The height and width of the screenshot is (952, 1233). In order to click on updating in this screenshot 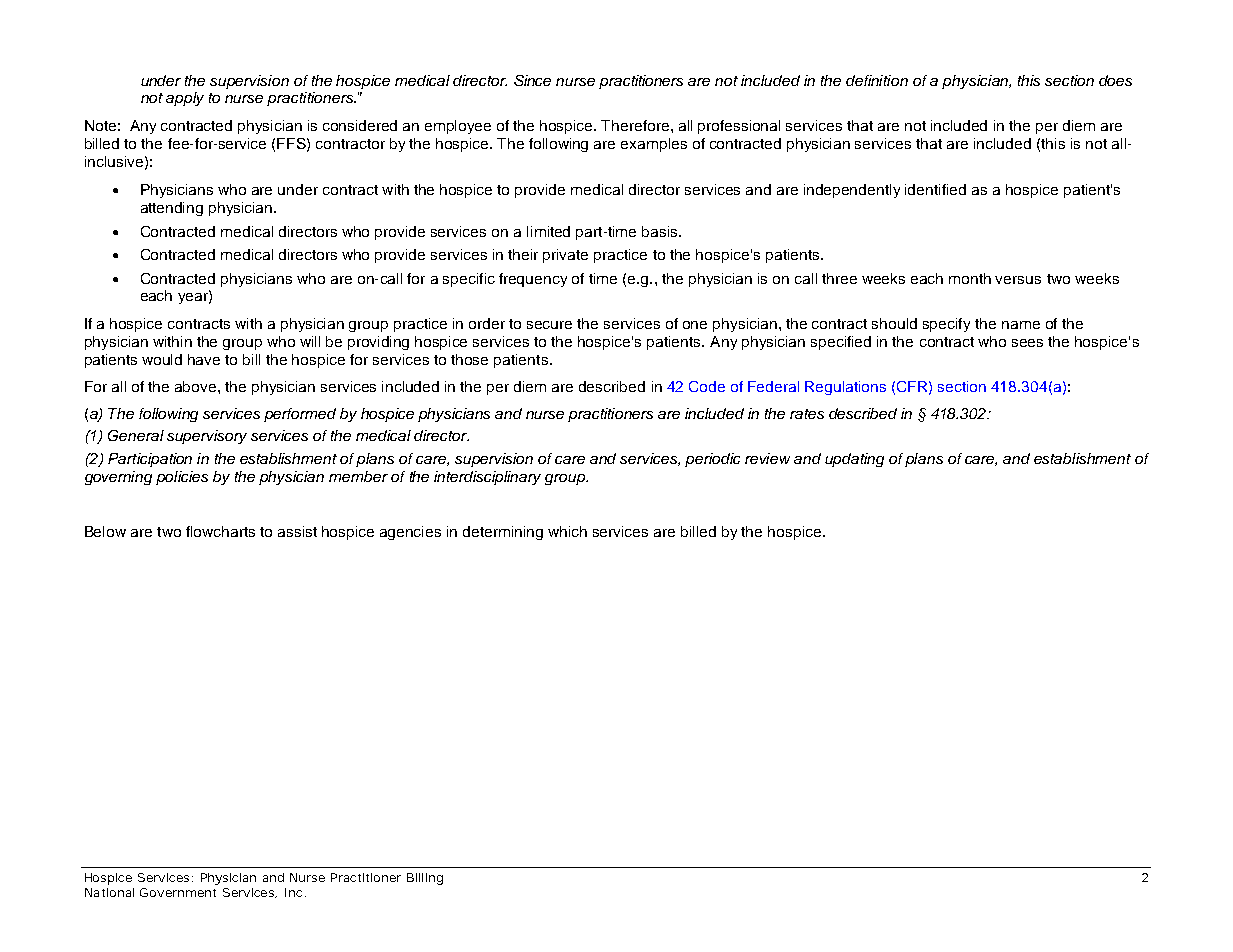, I will do `click(854, 460)`.
